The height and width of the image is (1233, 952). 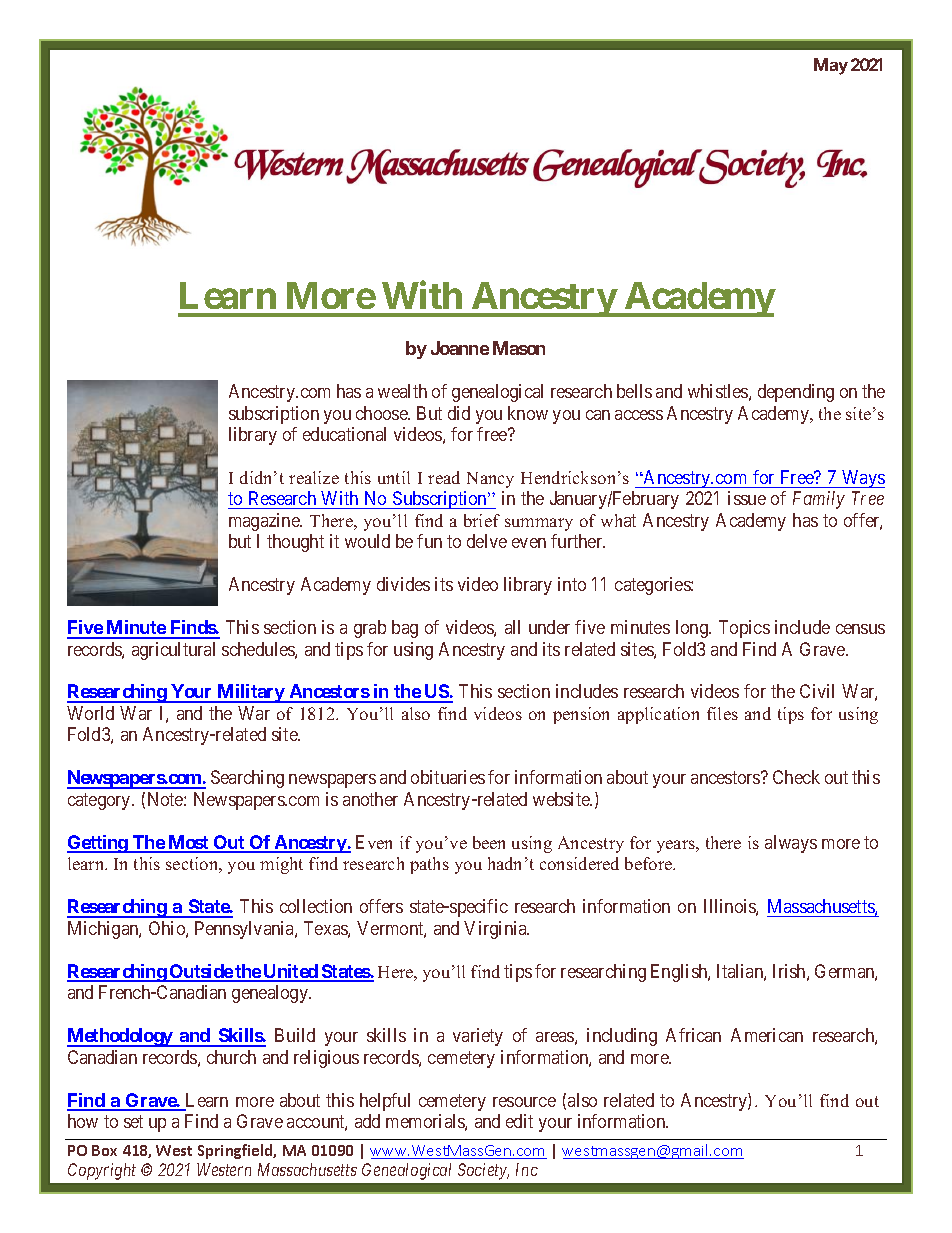 I want to click on Joanne, so click(x=460, y=348).
